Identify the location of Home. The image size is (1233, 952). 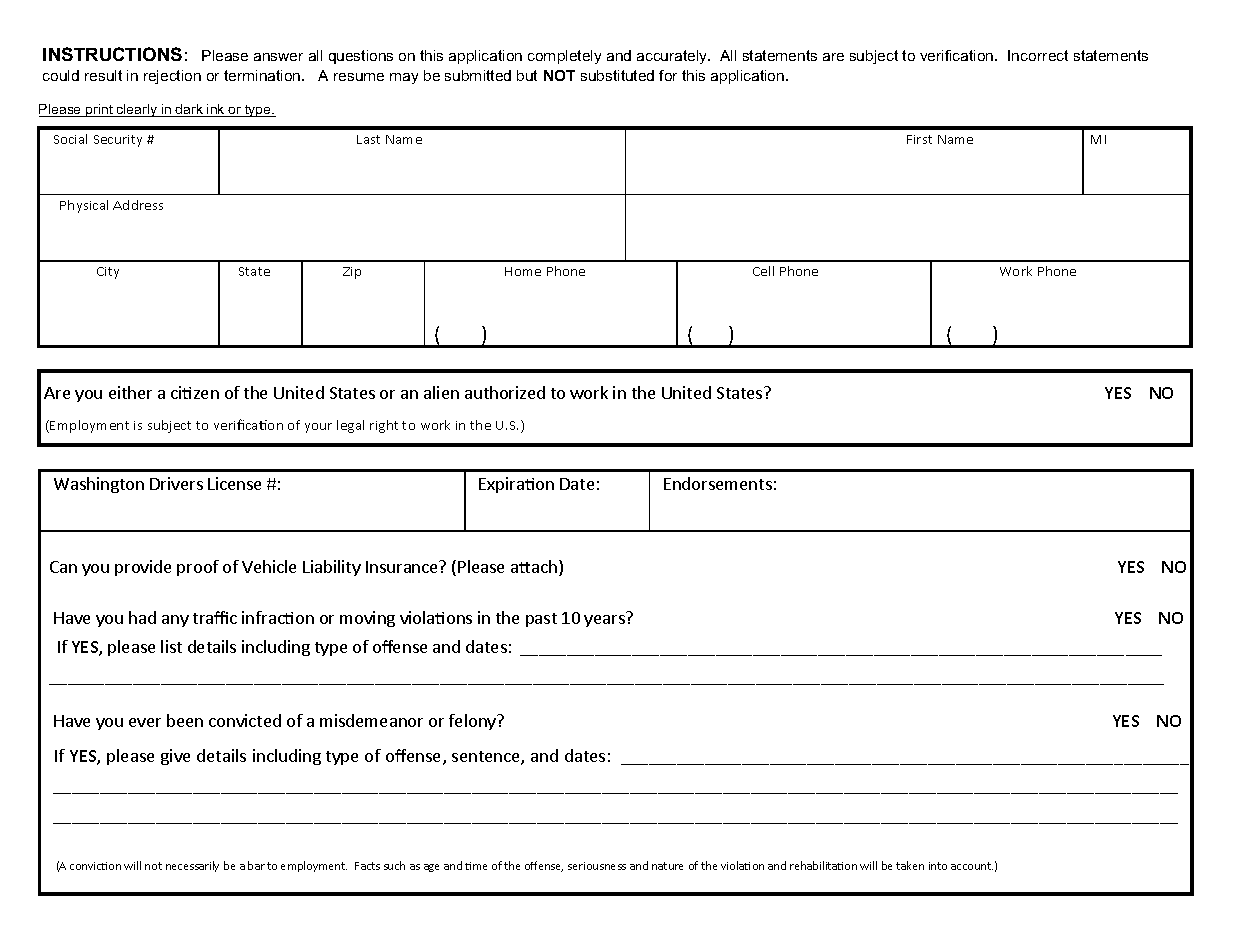
(523, 271).
